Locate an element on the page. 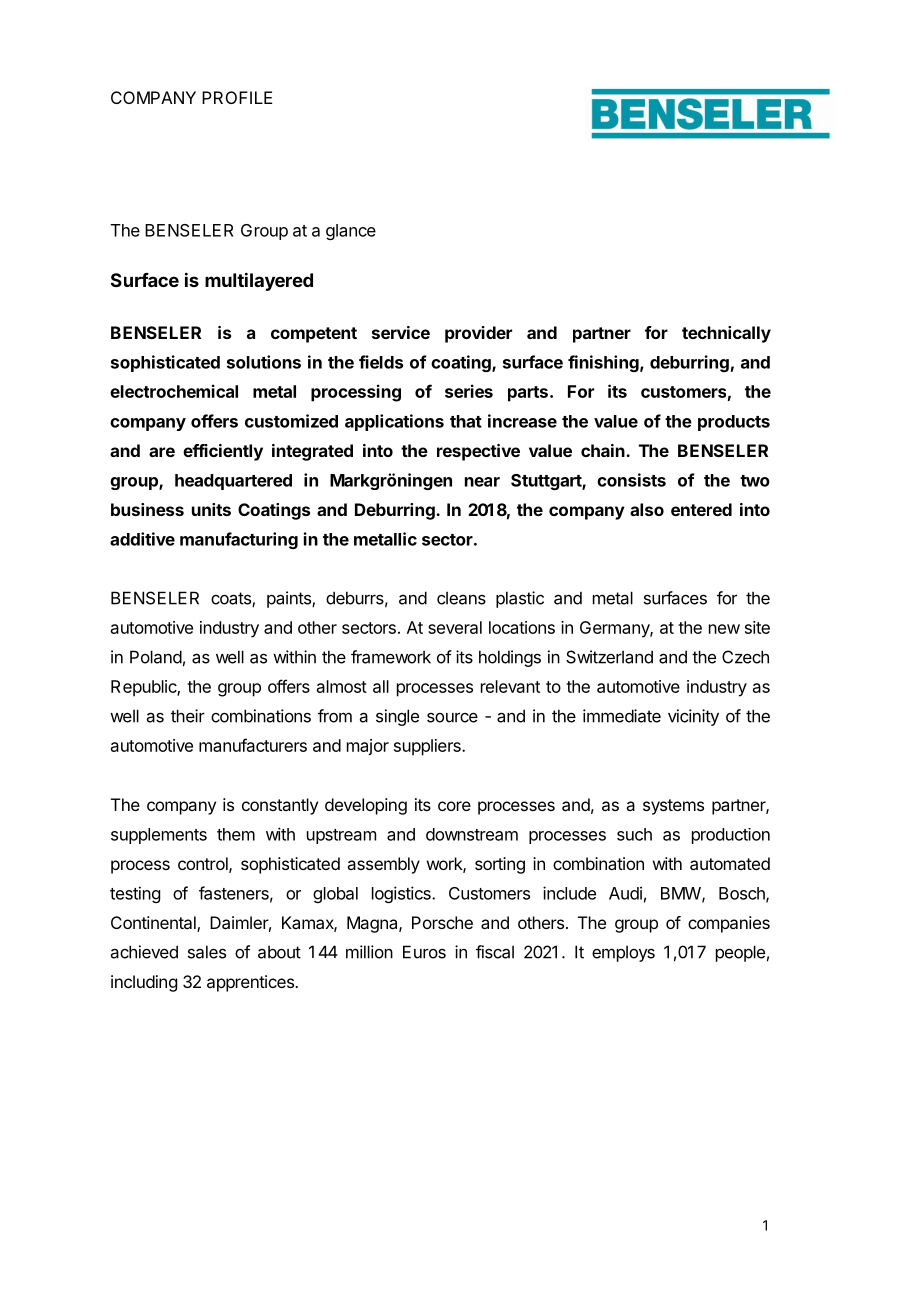 The image size is (924, 1308). PROFILE is located at coordinates (237, 97).
